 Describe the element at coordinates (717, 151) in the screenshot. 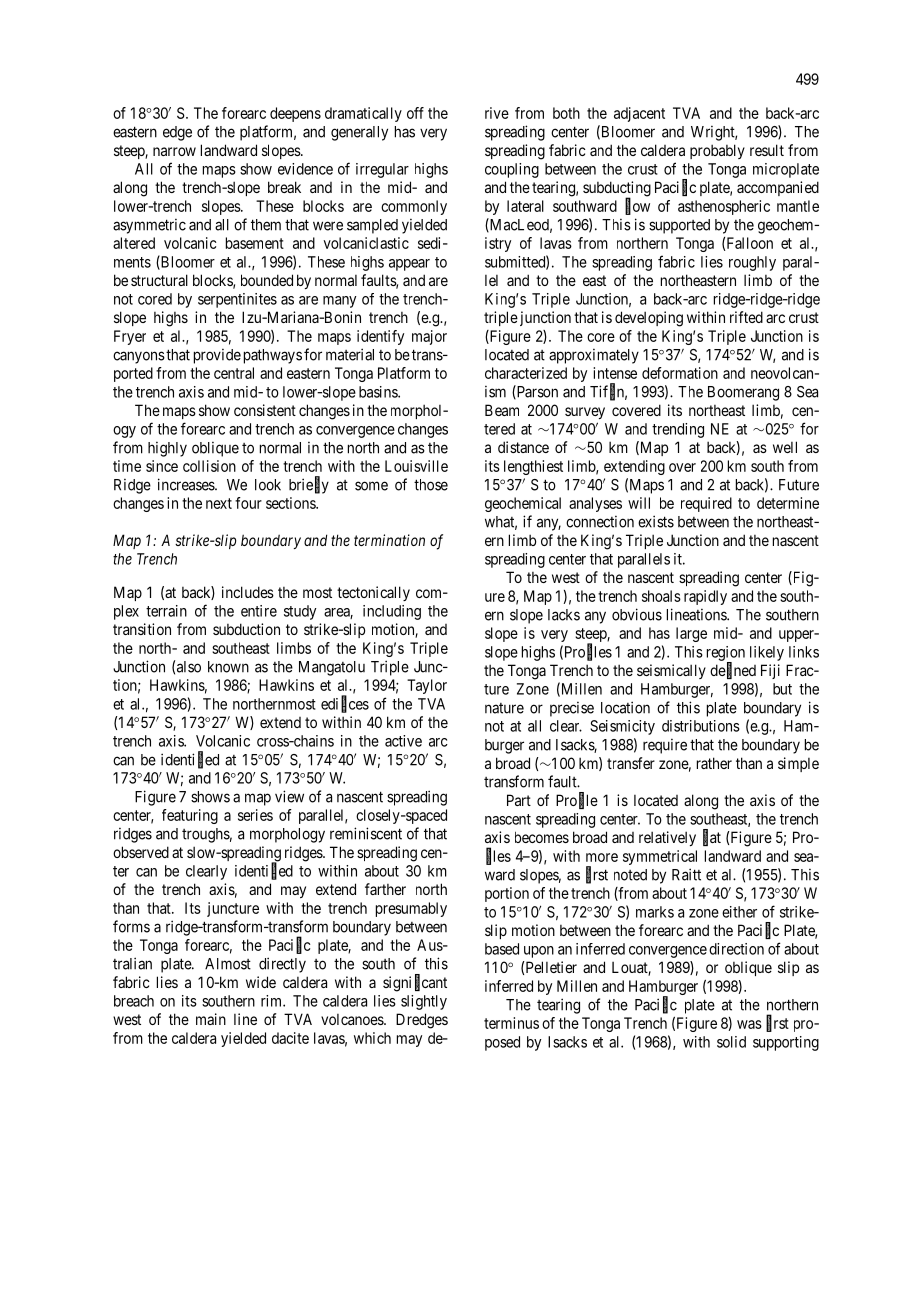

I see `probably` at that location.
